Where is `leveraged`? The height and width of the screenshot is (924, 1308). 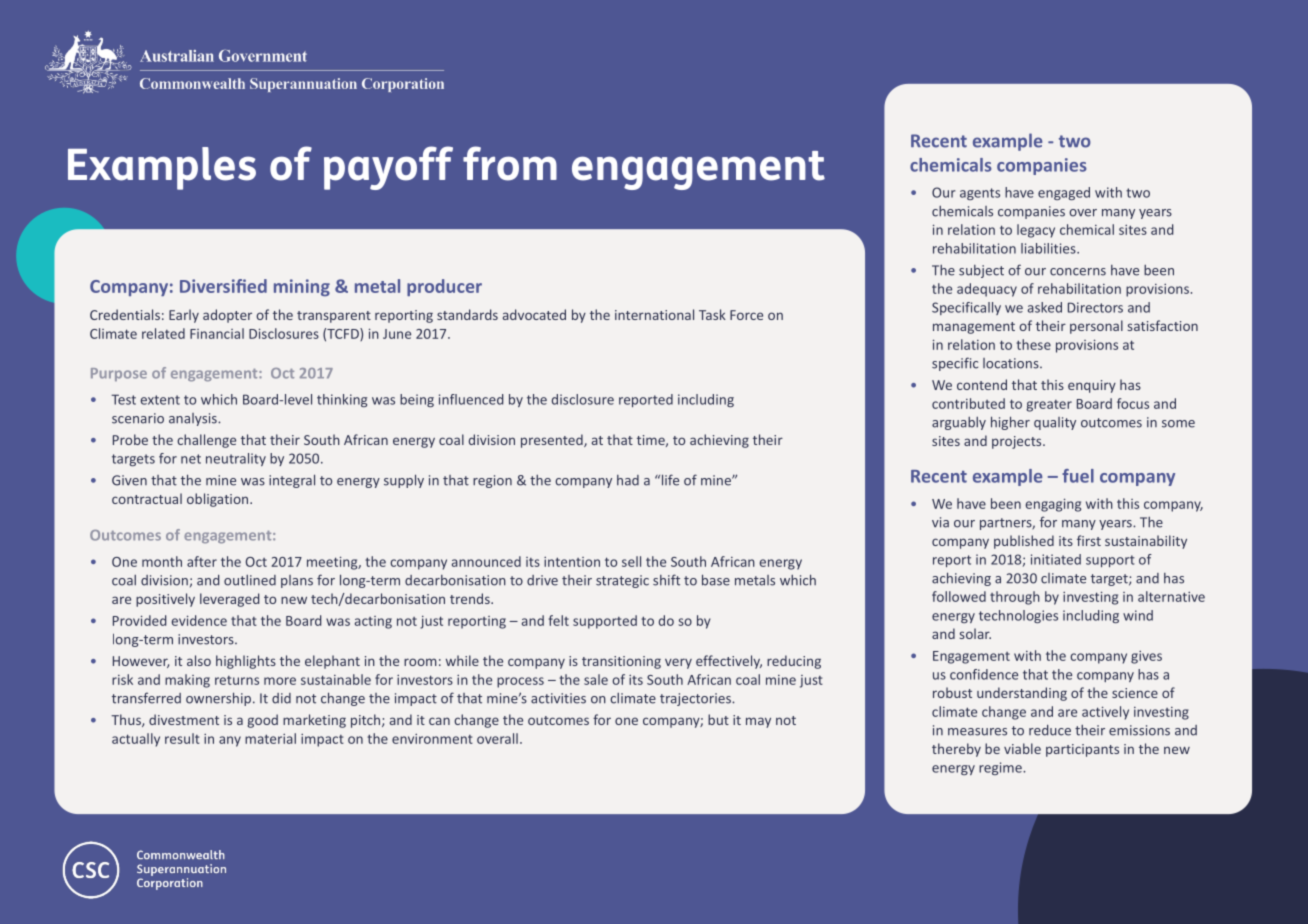
leveraged is located at coordinates (229, 600).
